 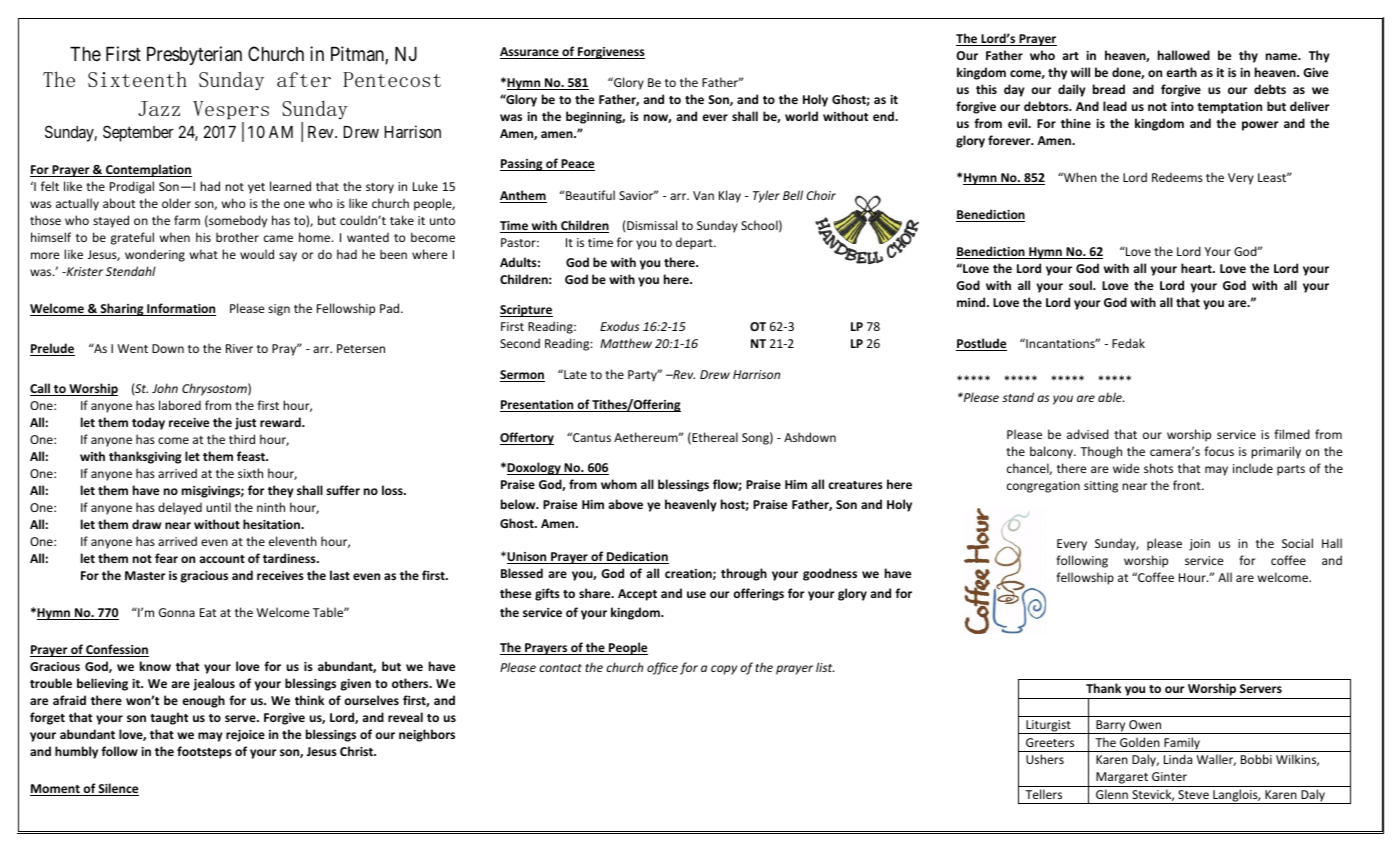 I want to click on Presentation, so click(x=538, y=406).
